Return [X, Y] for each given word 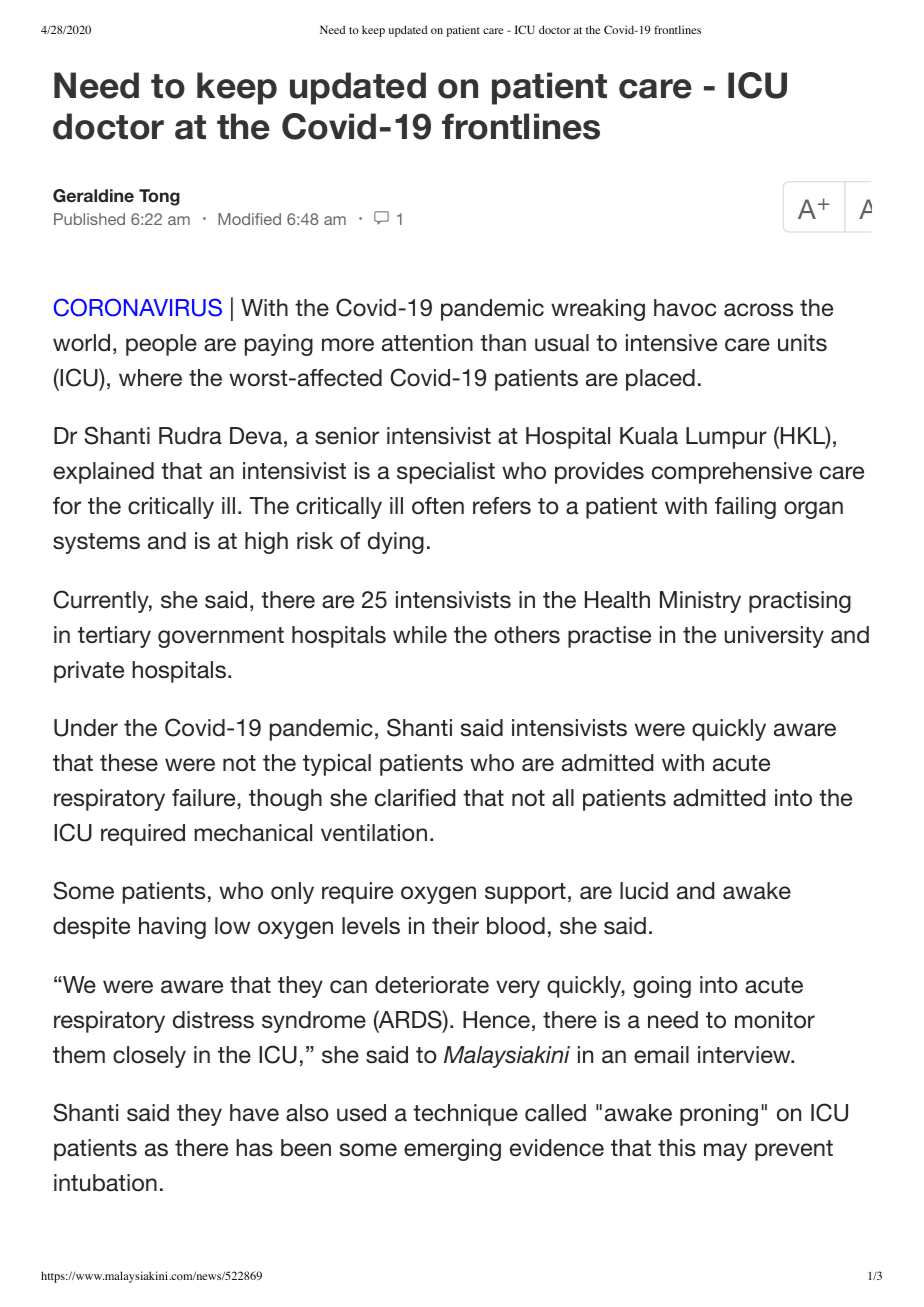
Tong [159, 197]
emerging [452, 1150]
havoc [685, 308]
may [725, 1152]
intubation [105, 1183]
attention [427, 343]
